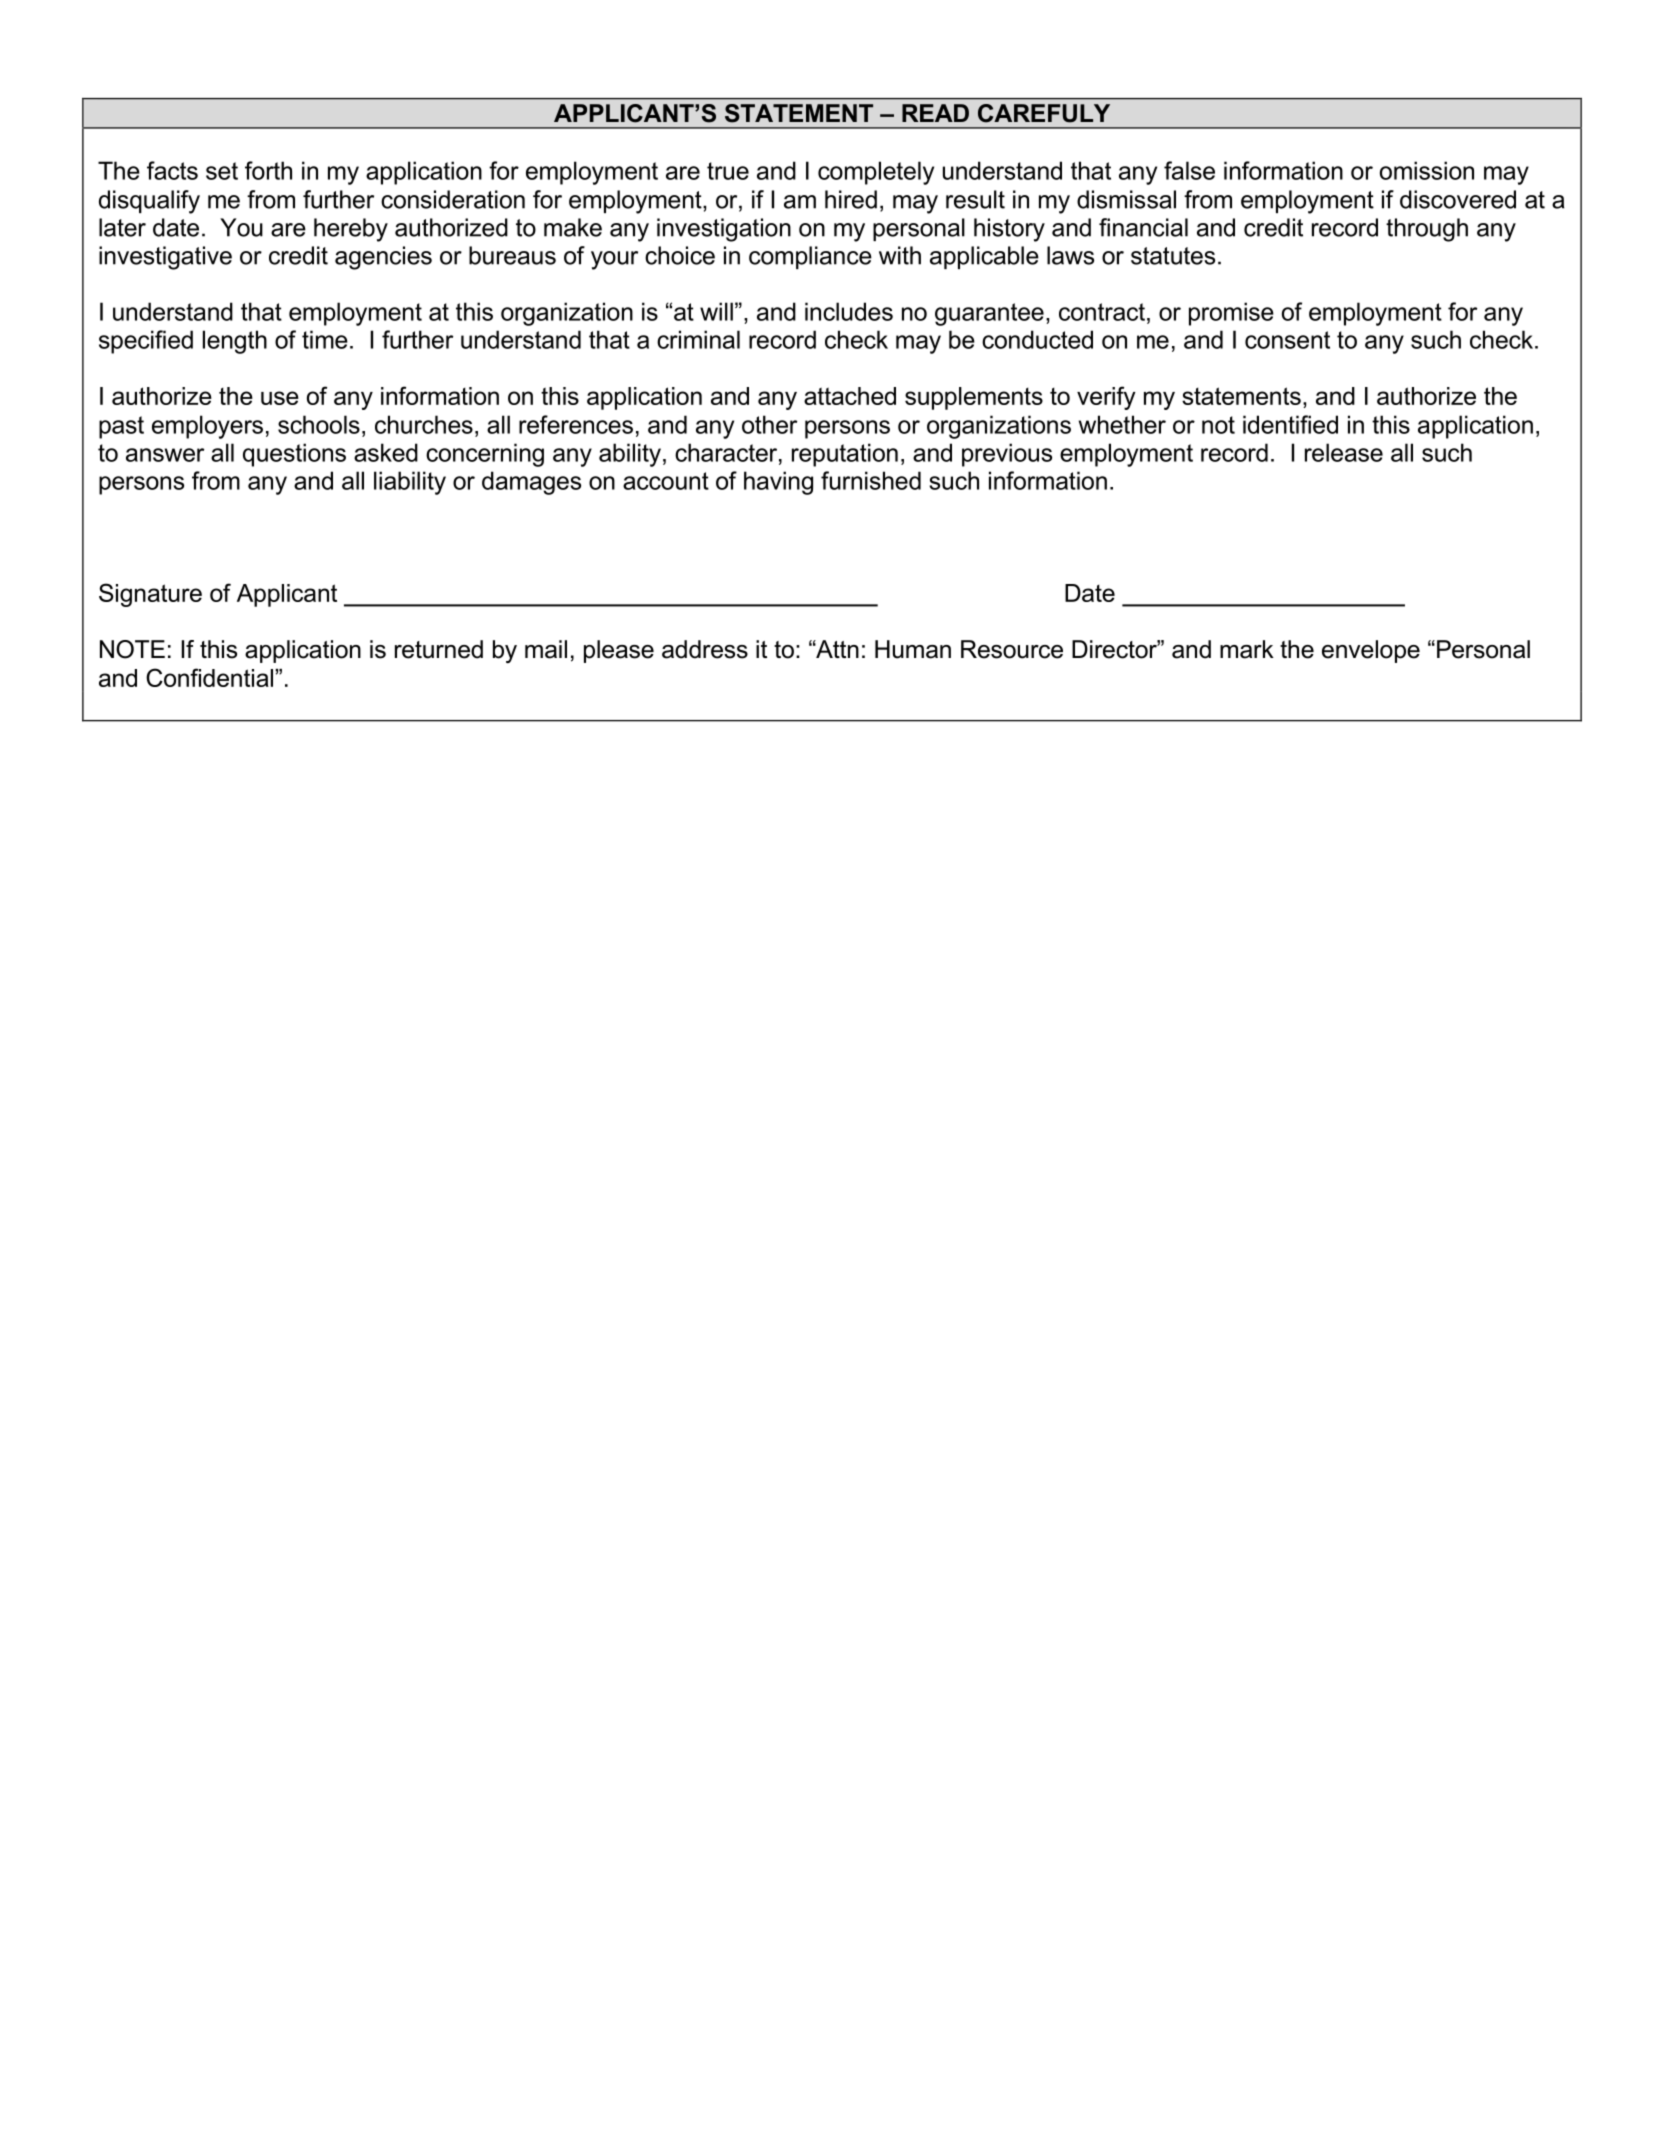  I want to click on false, so click(1189, 170).
